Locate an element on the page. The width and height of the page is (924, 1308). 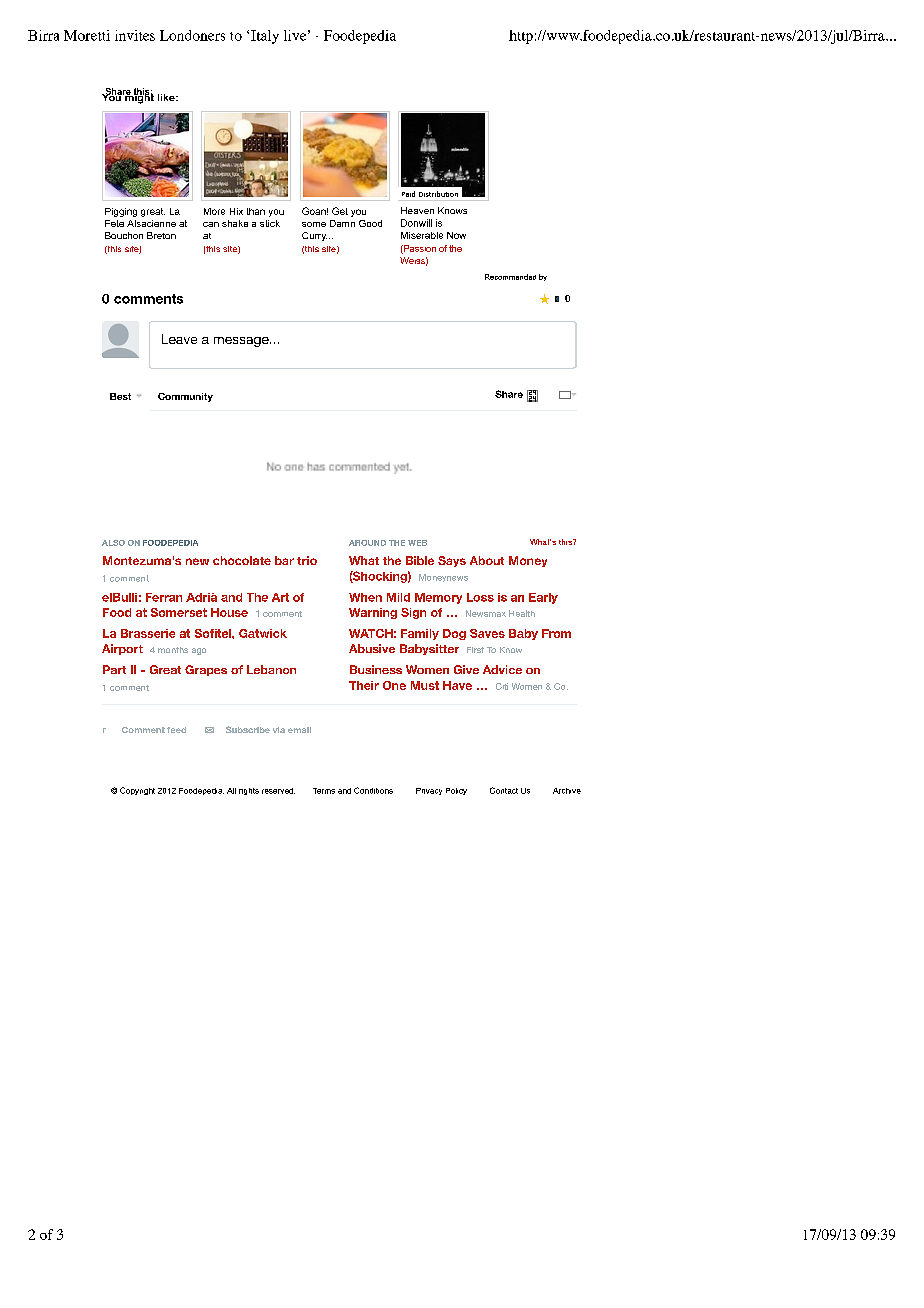
Contact is located at coordinates (504, 790).
